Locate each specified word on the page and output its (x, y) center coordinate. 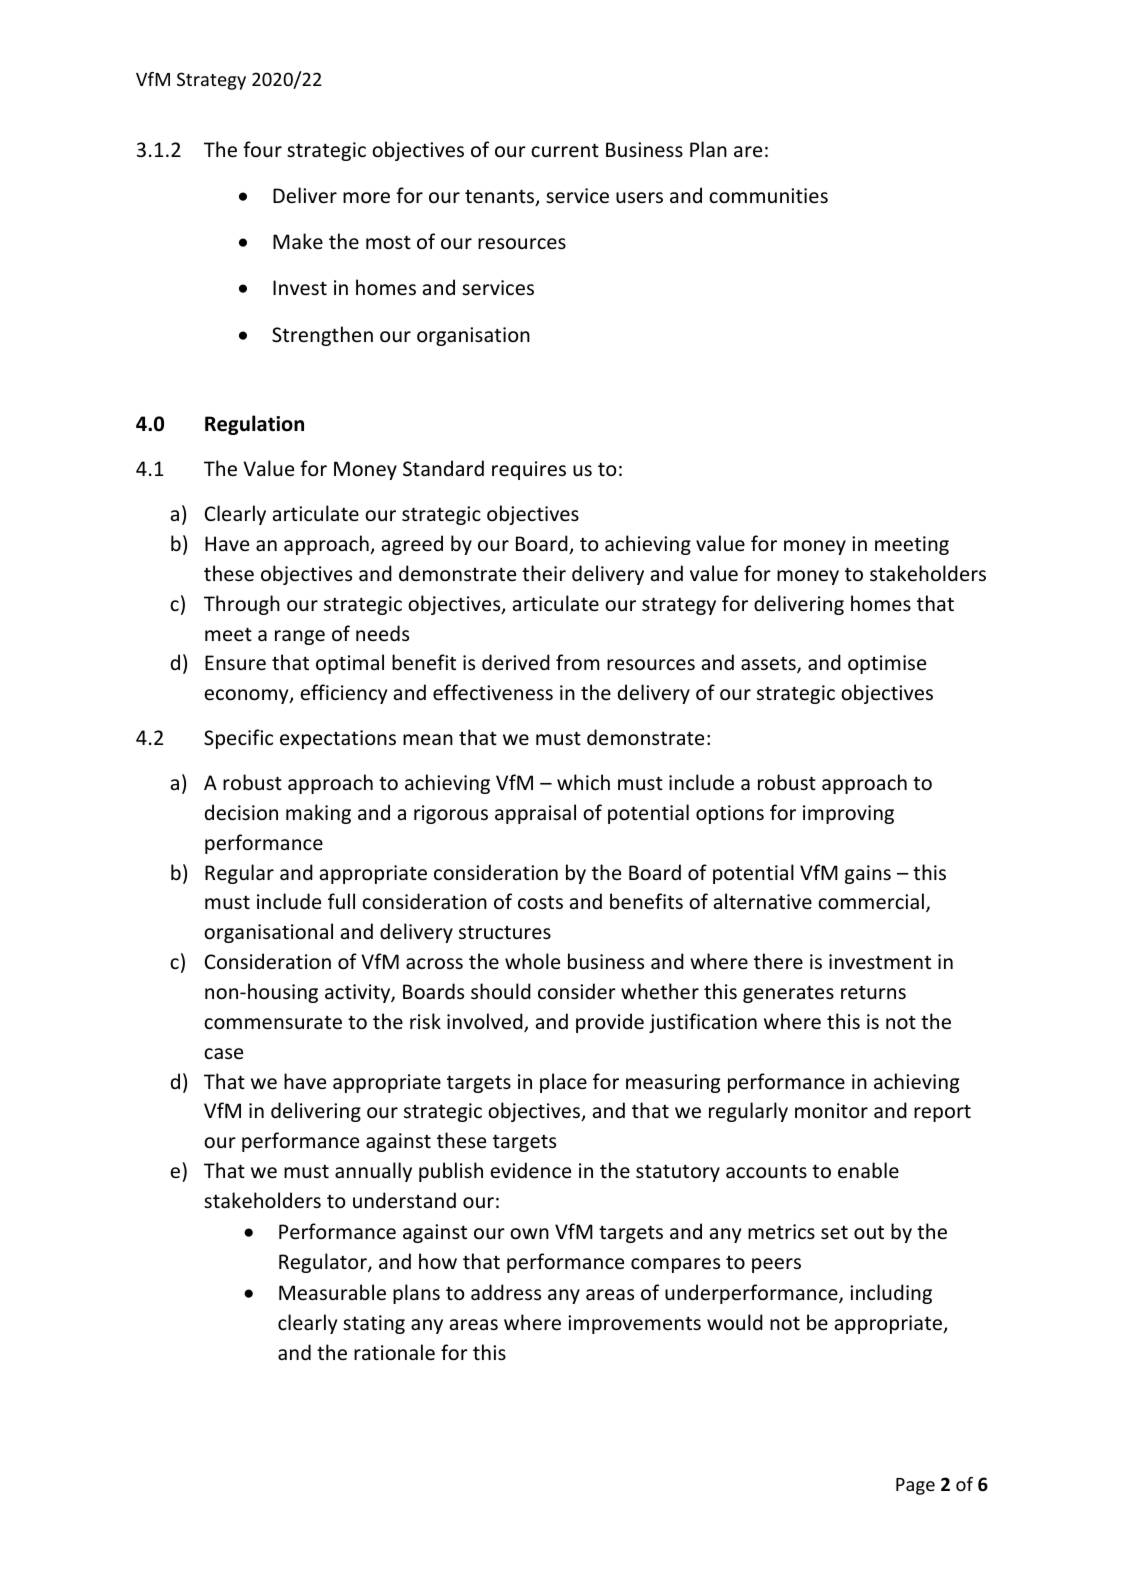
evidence (530, 1170)
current (565, 150)
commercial (871, 901)
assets (769, 664)
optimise (887, 664)
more (366, 198)
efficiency (343, 694)
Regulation (254, 425)
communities (768, 196)
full (341, 901)
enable (868, 1170)
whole (532, 961)
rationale (394, 1352)
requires (529, 470)
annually (373, 1172)
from (578, 662)
